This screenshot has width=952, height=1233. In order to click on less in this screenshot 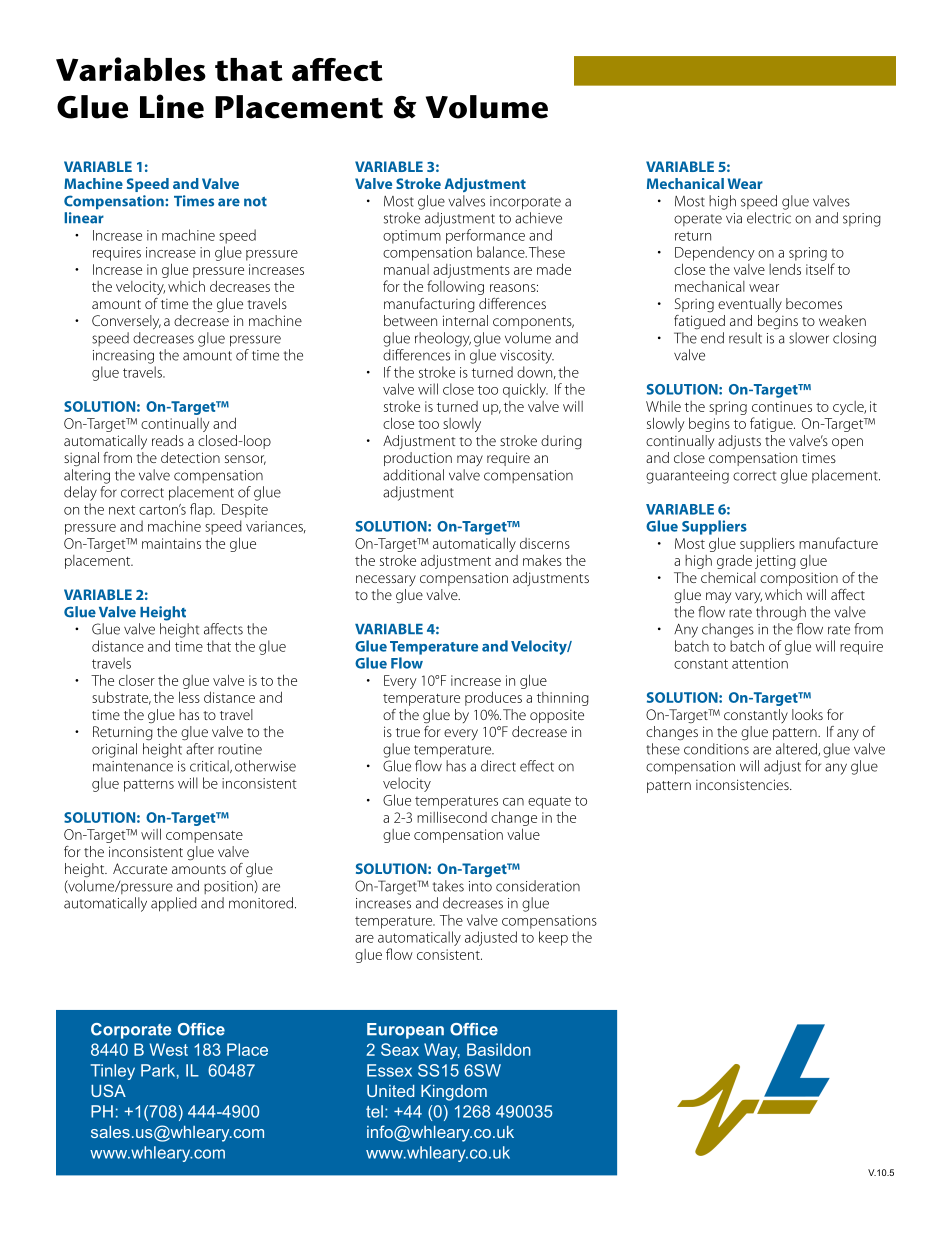, I will do `click(189, 697)`.
